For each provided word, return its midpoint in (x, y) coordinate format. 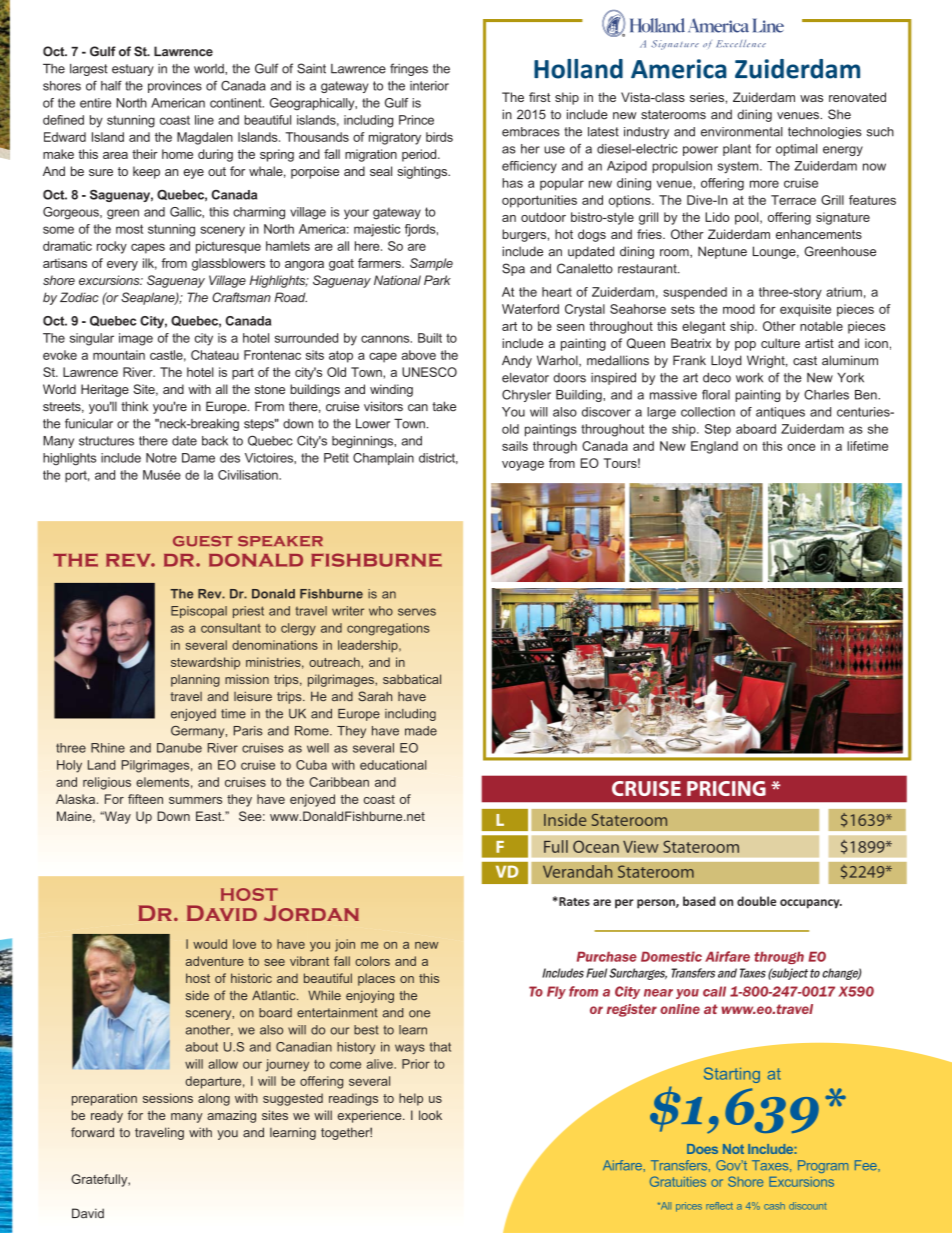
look (430, 1115)
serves (417, 612)
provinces (175, 87)
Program (823, 1166)
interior (429, 86)
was (811, 98)
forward (92, 1132)
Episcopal (199, 612)
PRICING (726, 788)
